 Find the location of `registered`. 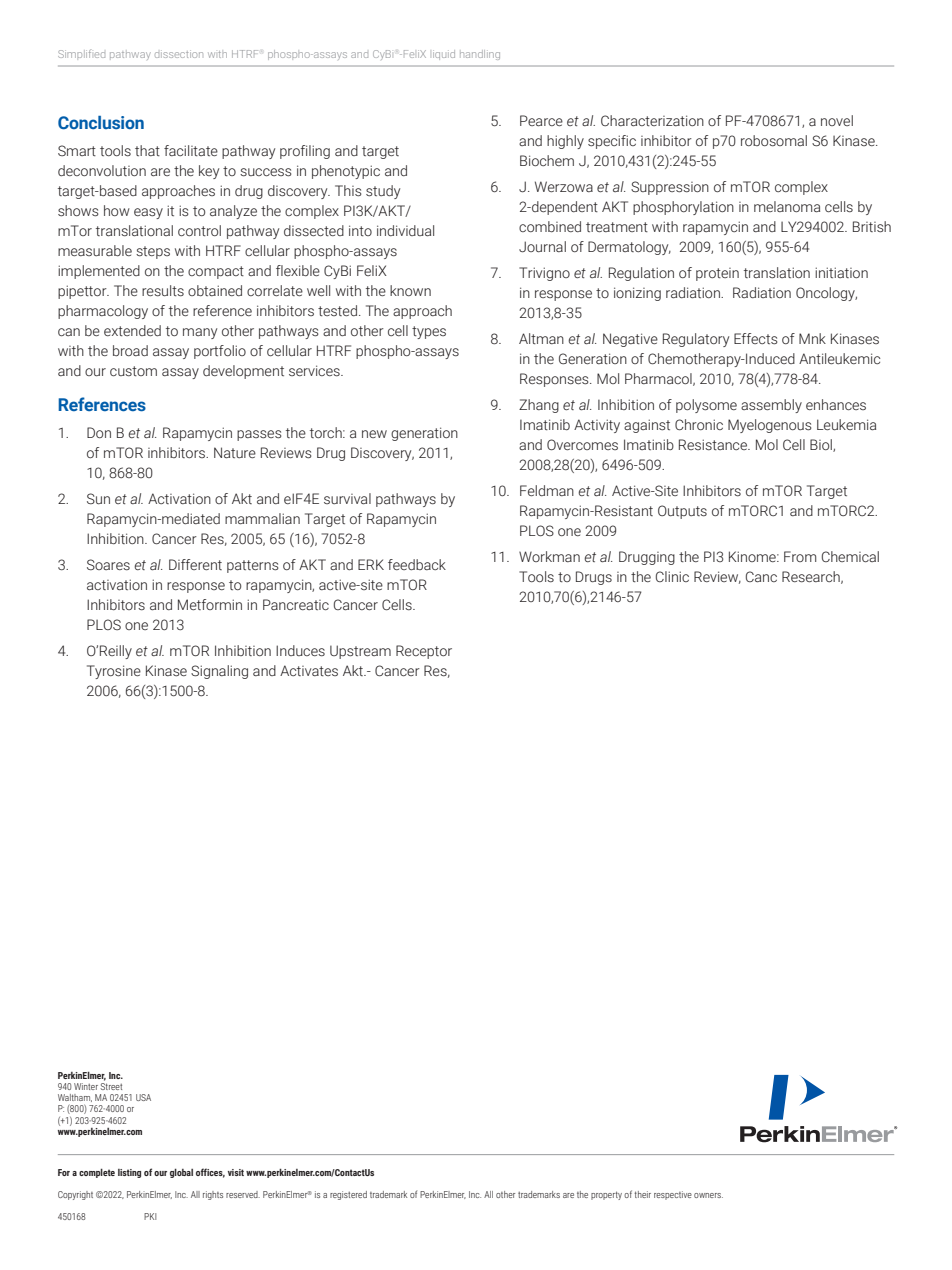

registered is located at coordinates (348, 1195).
